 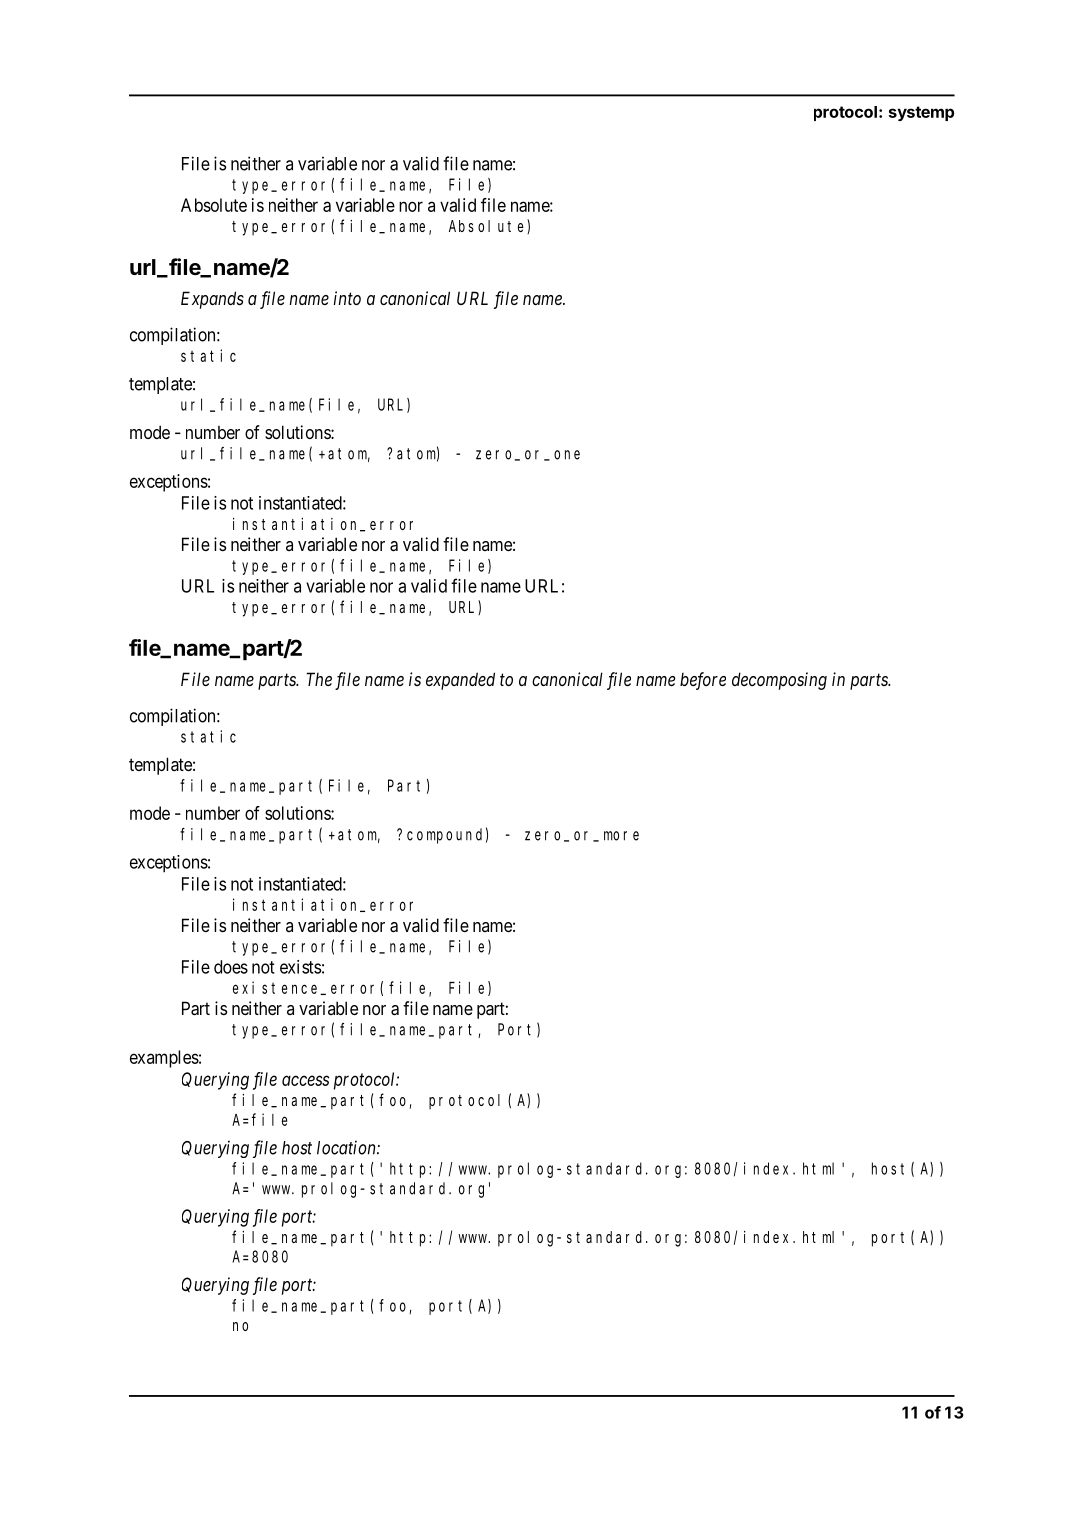 I want to click on into, so click(x=347, y=298).
